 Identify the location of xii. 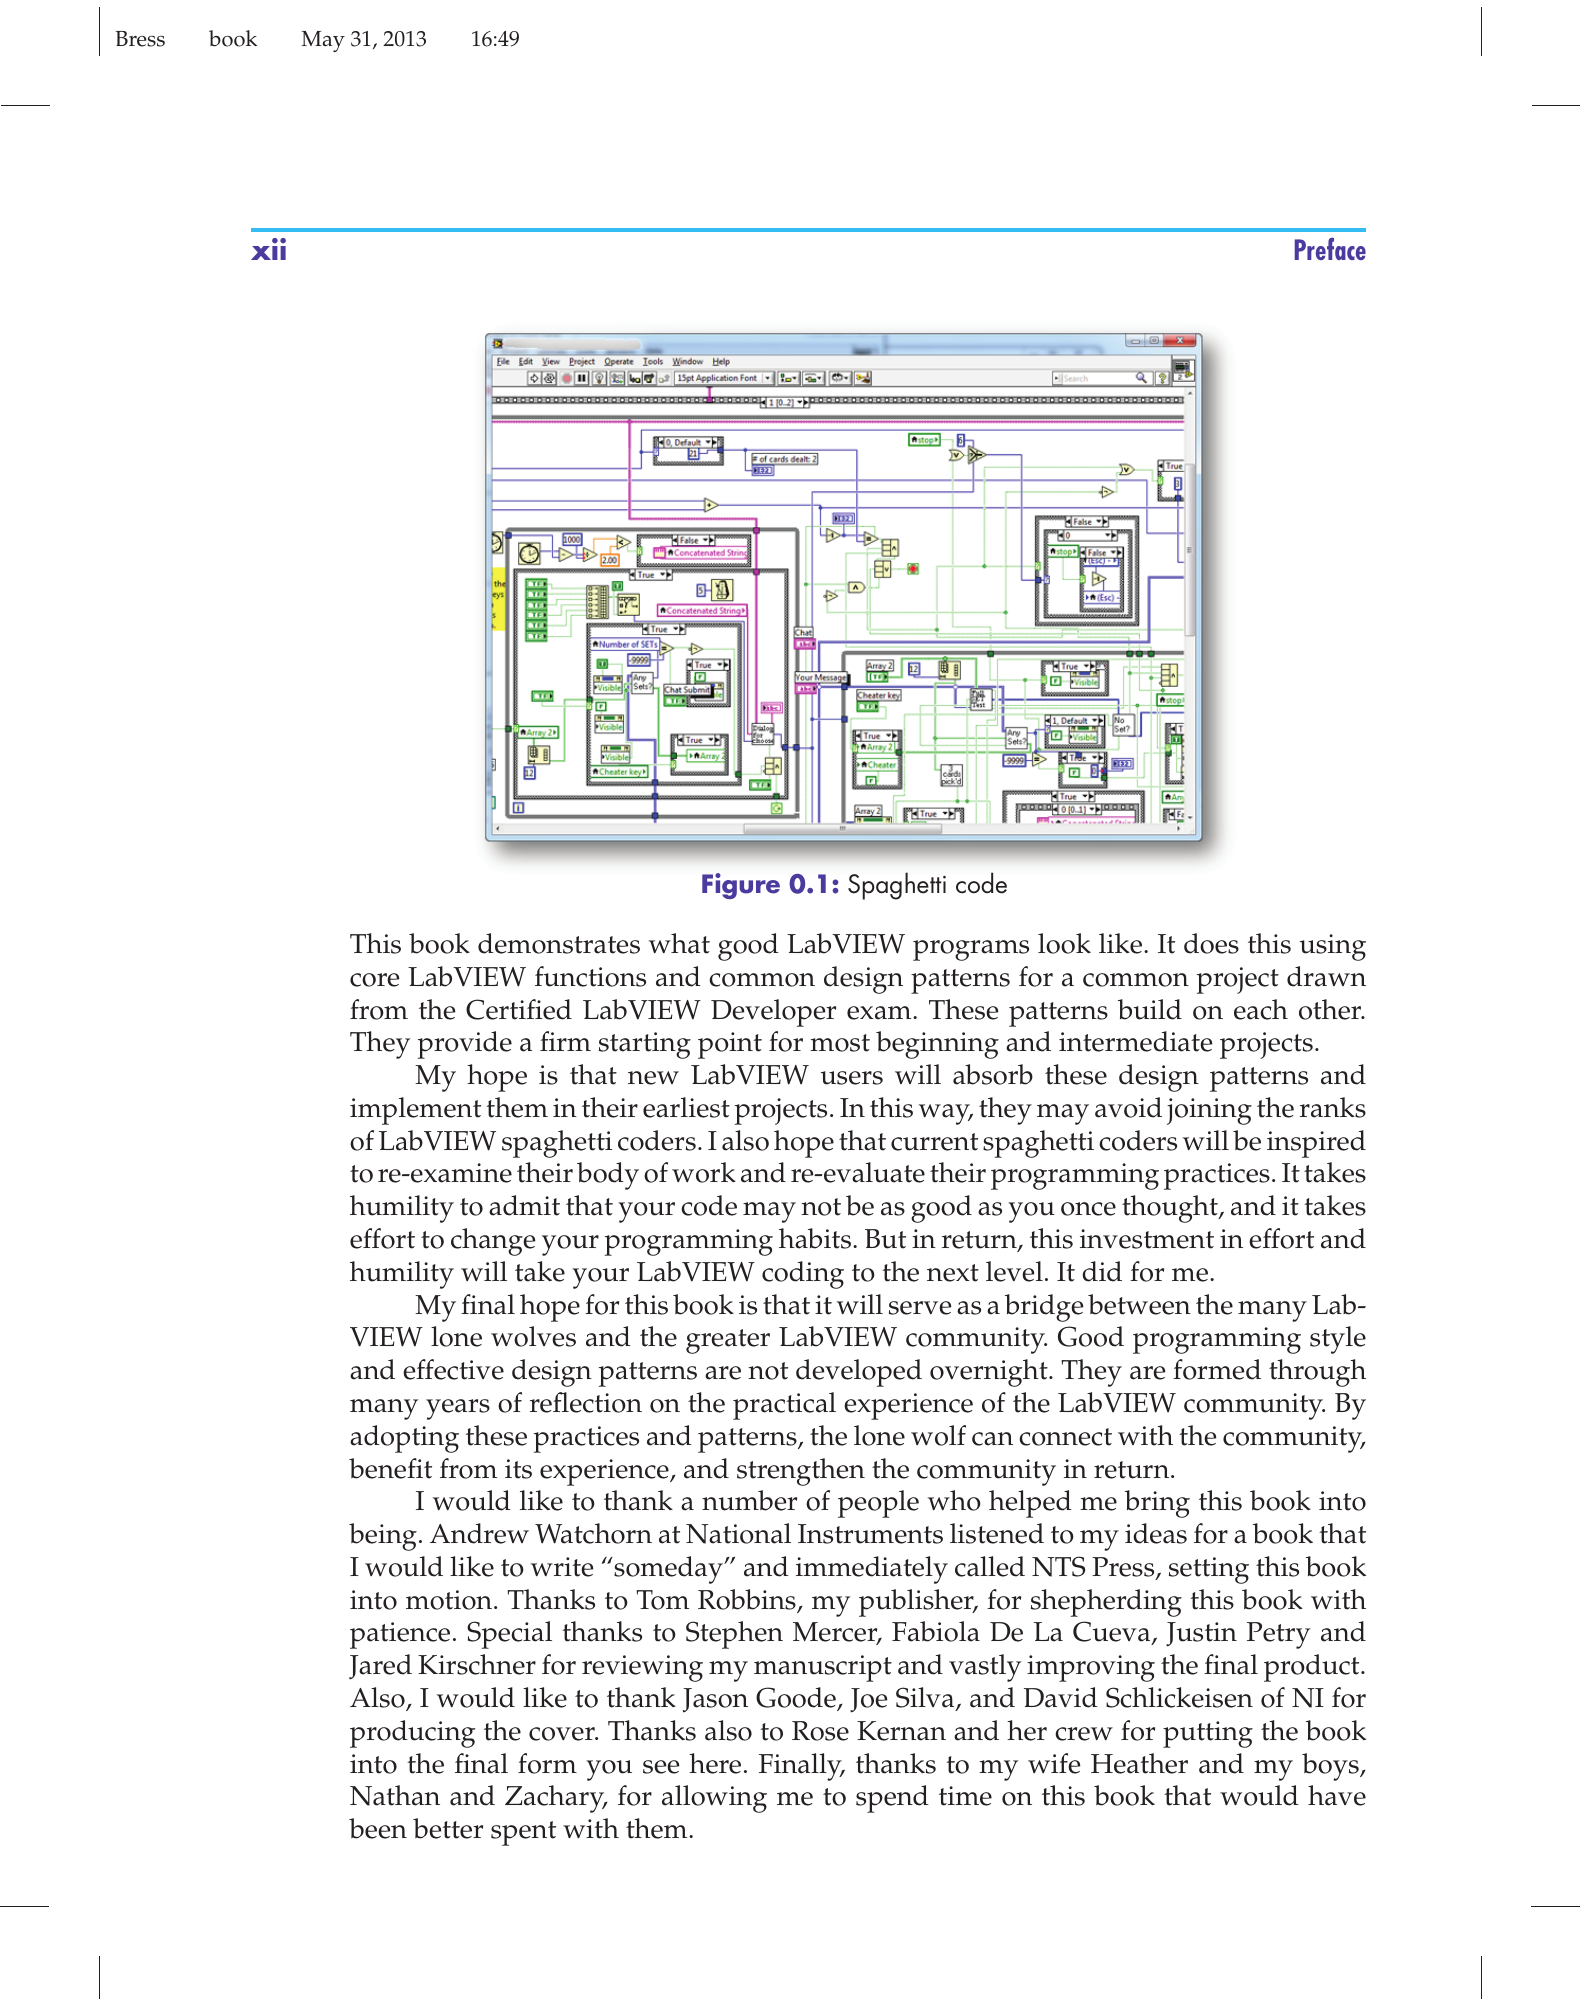
(268, 249).
